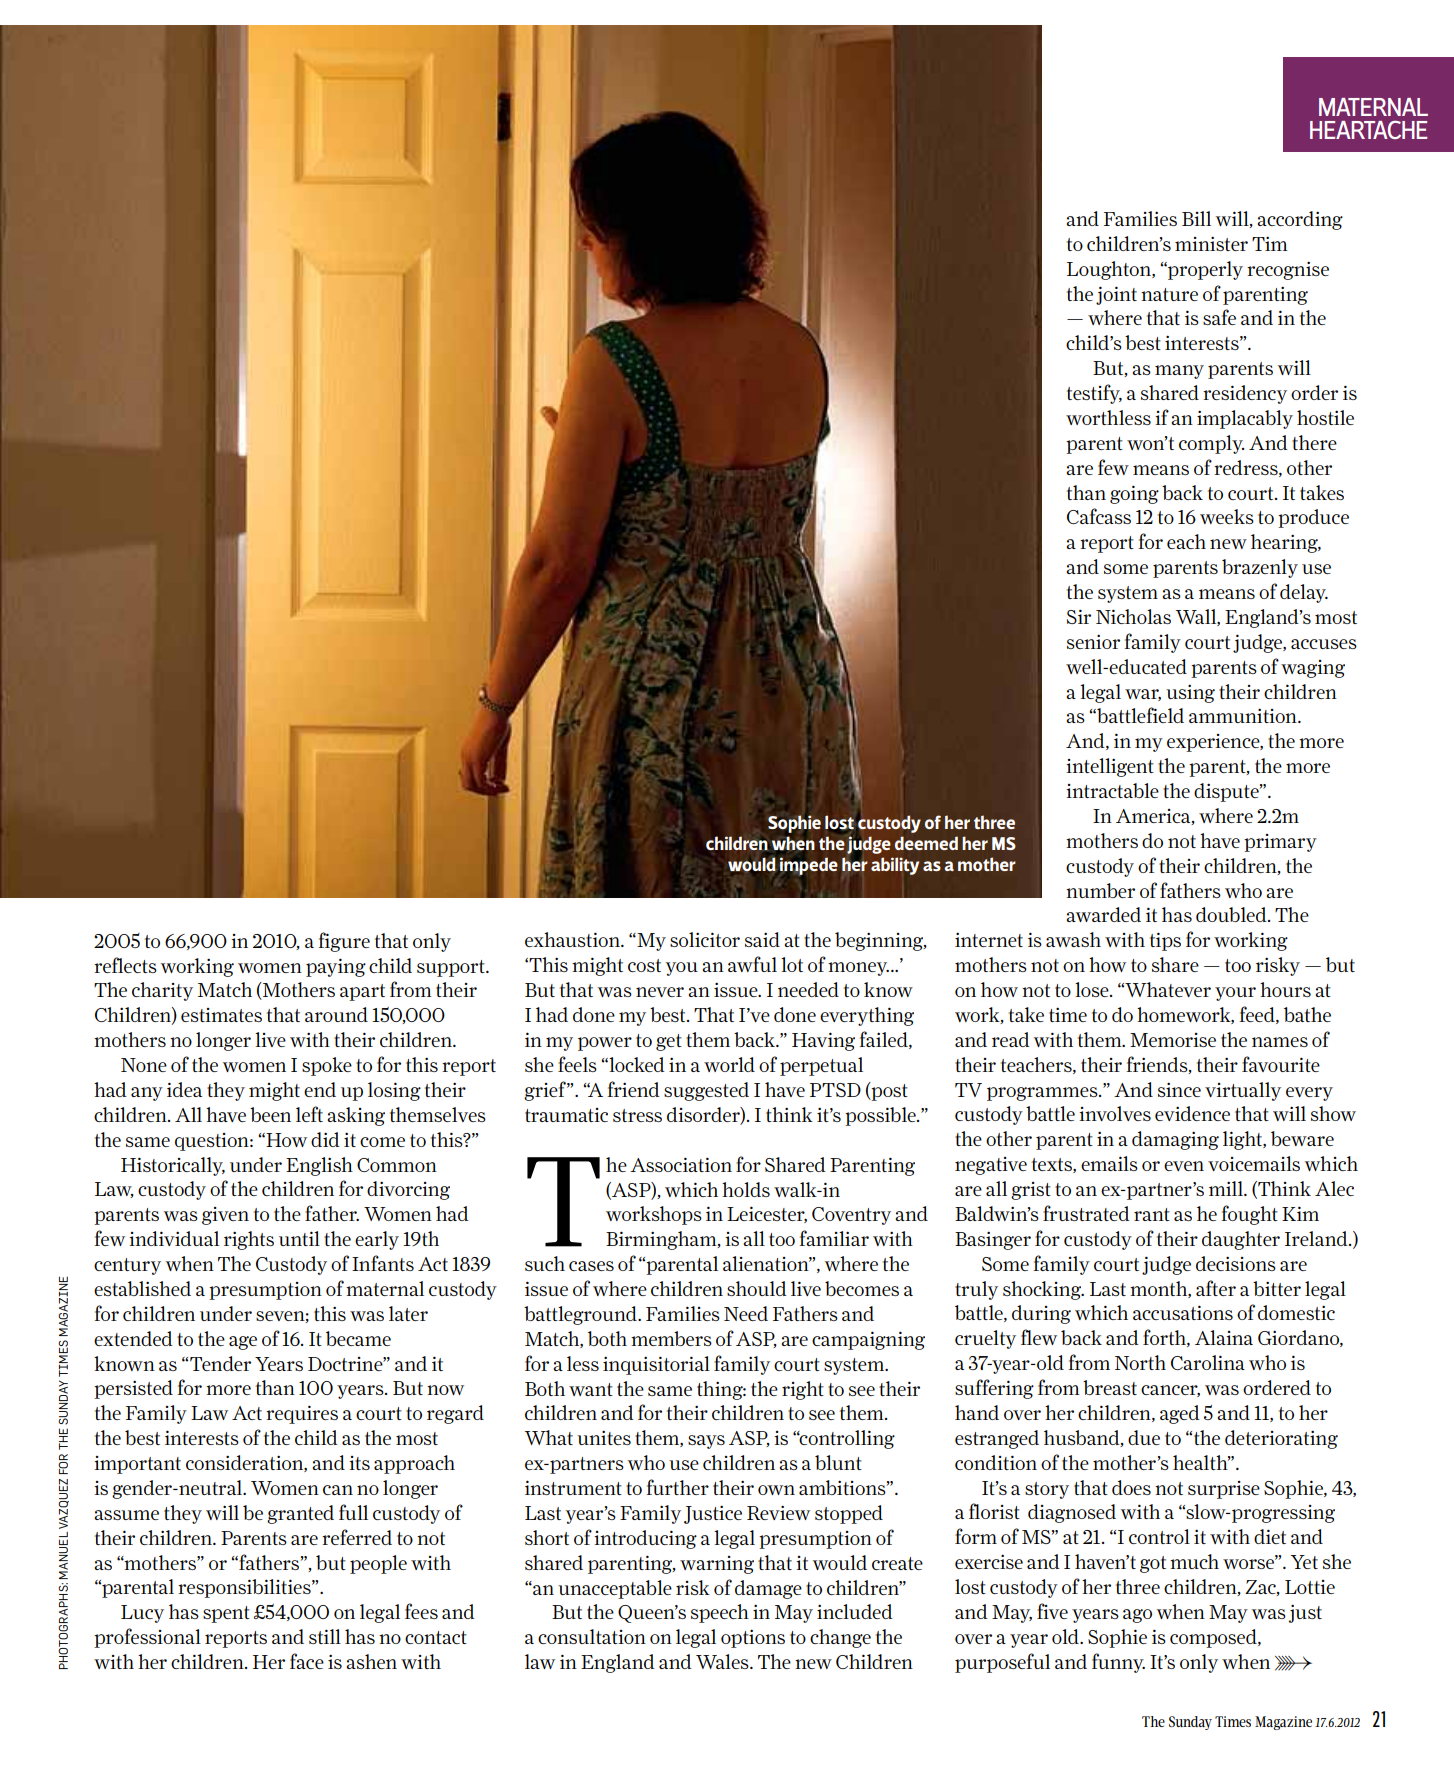 This page has height=1768, width=1454. What do you see at coordinates (226, 1614) in the page?
I see `spent` at bounding box center [226, 1614].
